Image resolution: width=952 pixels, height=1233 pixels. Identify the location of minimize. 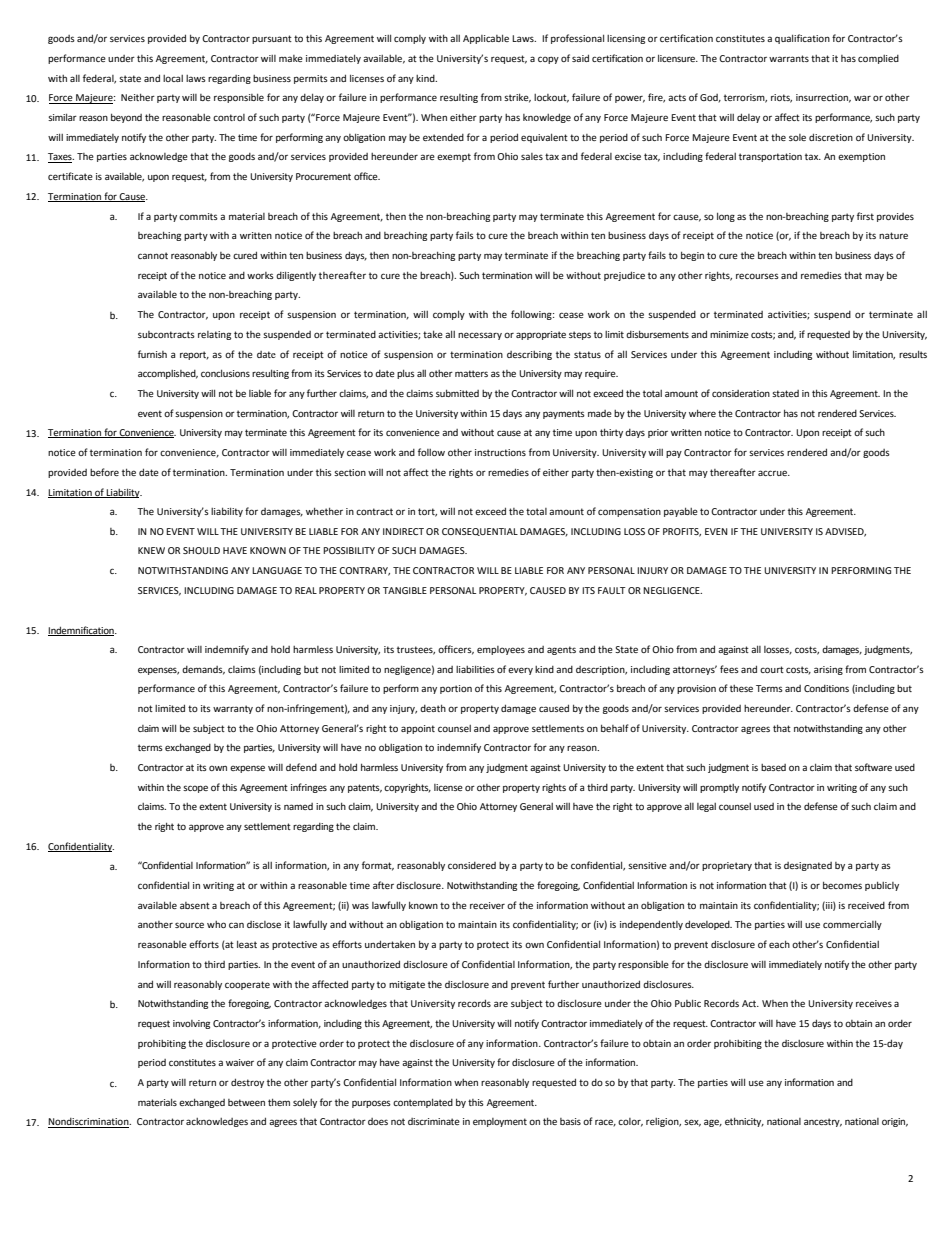
(729, 334).
